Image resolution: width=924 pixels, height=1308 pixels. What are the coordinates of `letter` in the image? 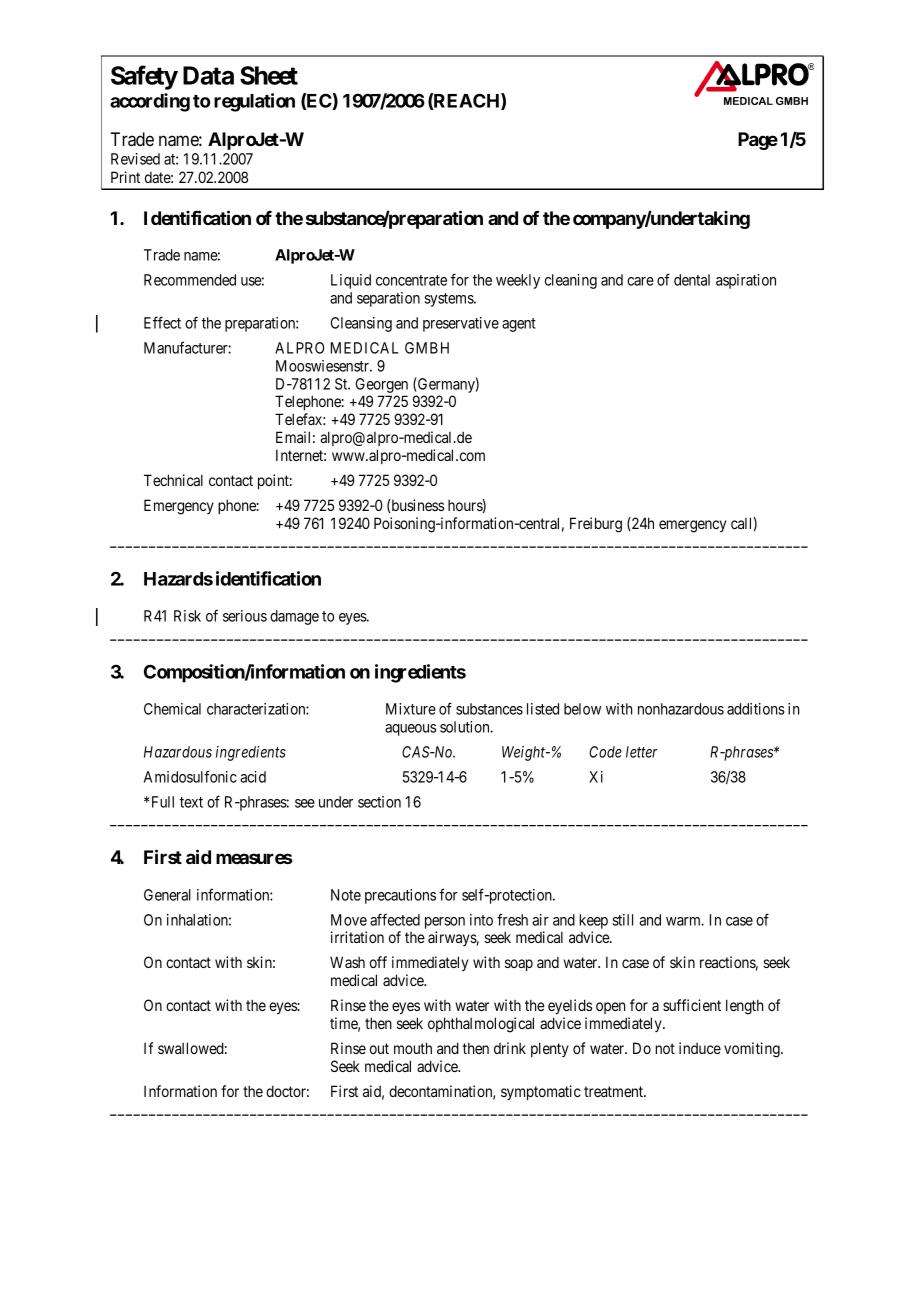 It's located at (641, 752).
